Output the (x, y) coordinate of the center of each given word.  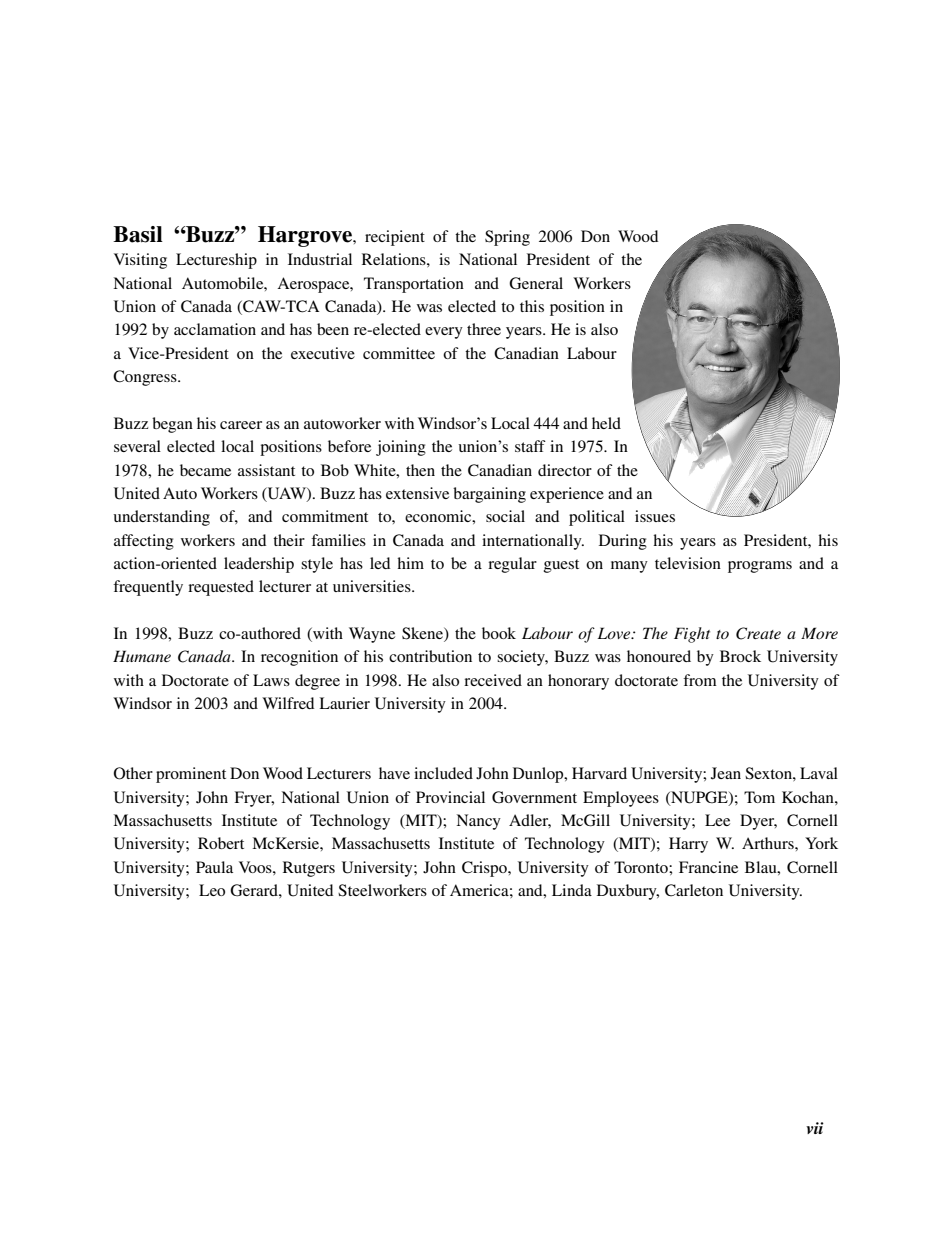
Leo (212, 890)
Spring (507, 238)
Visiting (140, 261)
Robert (221, 843)
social (505, 516)
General (536, 283)
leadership (259, 565)
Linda (572, 890)
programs (760, 567)
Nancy (478, 822)
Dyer (758, 822)
